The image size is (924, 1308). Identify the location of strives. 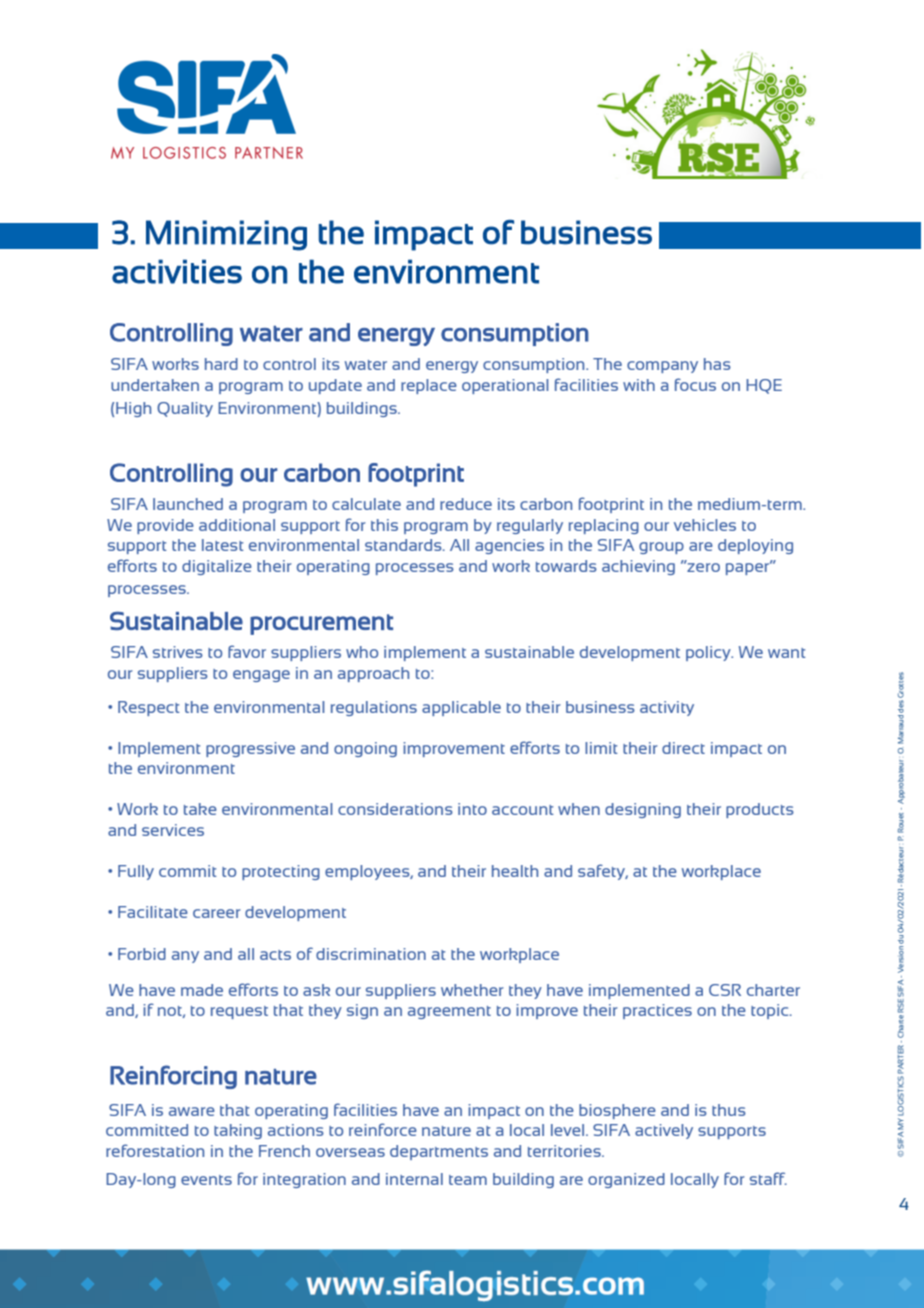
(178, 652).
